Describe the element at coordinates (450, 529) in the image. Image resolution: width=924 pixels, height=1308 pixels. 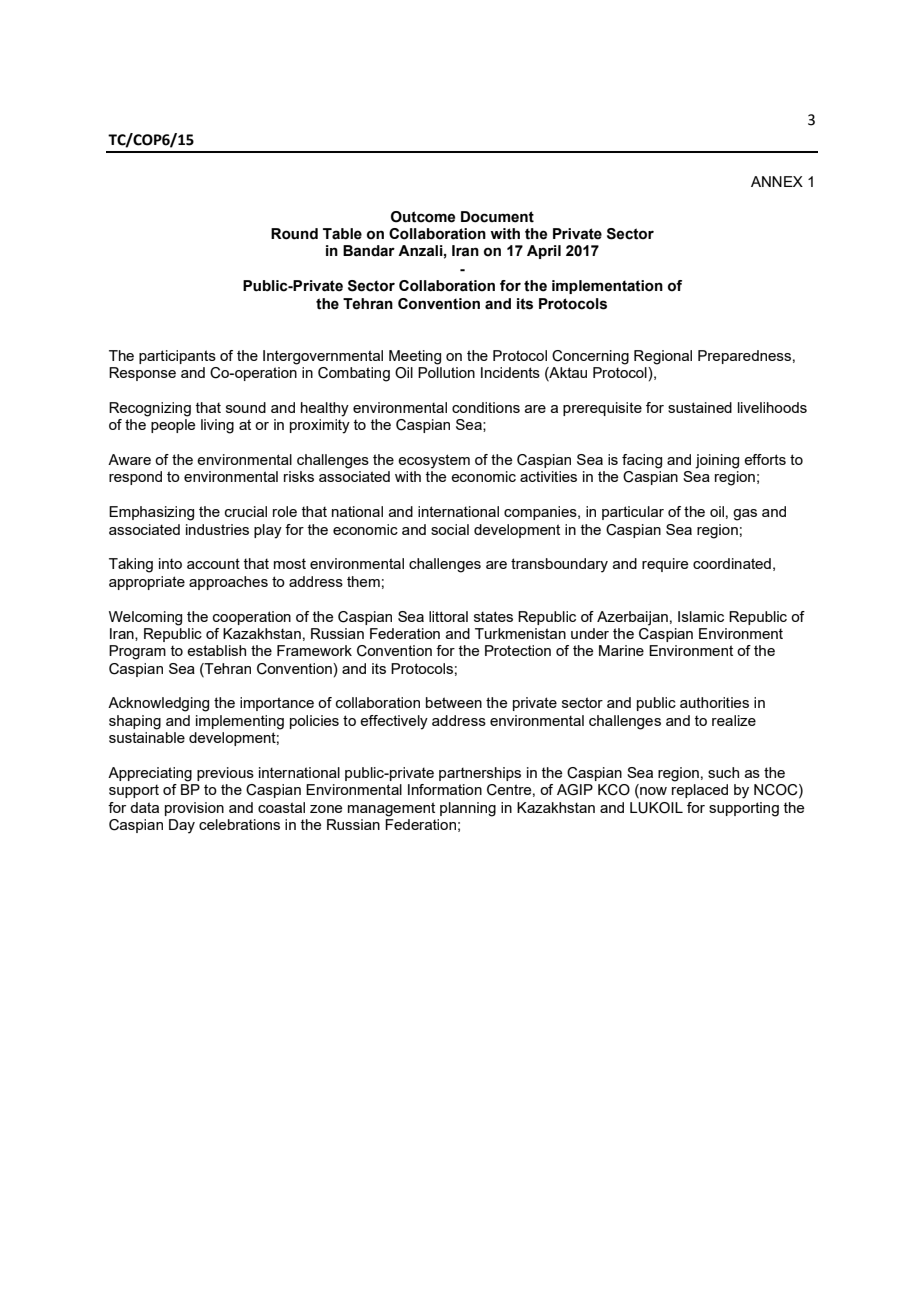
I see `social` at that location.
